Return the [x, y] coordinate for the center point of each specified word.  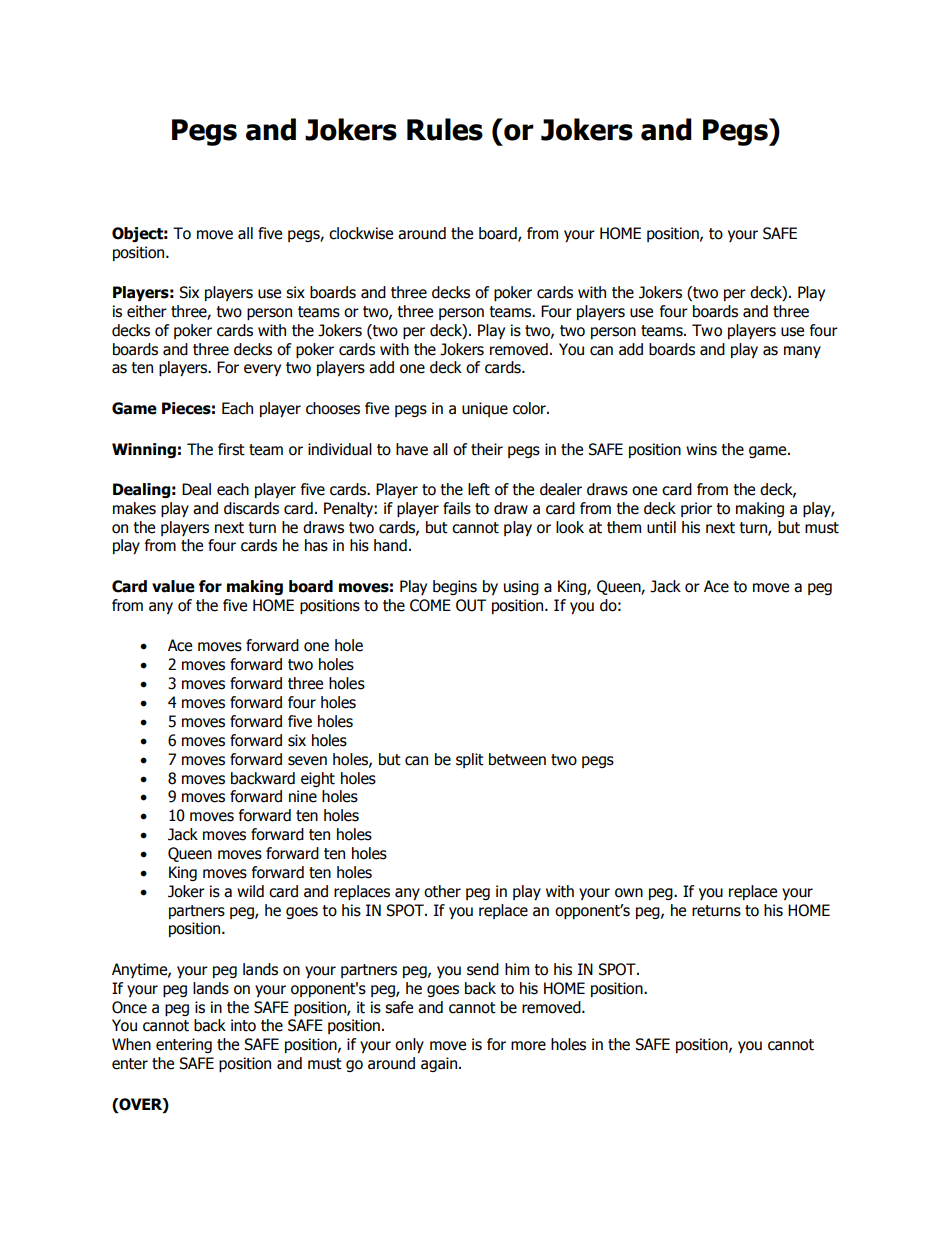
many [802, 352]
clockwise [361, 233]
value [173, 586]
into [243, 1025]
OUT [471, 605]
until [661, 527]
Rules [445, 129]
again [440, 1064]
